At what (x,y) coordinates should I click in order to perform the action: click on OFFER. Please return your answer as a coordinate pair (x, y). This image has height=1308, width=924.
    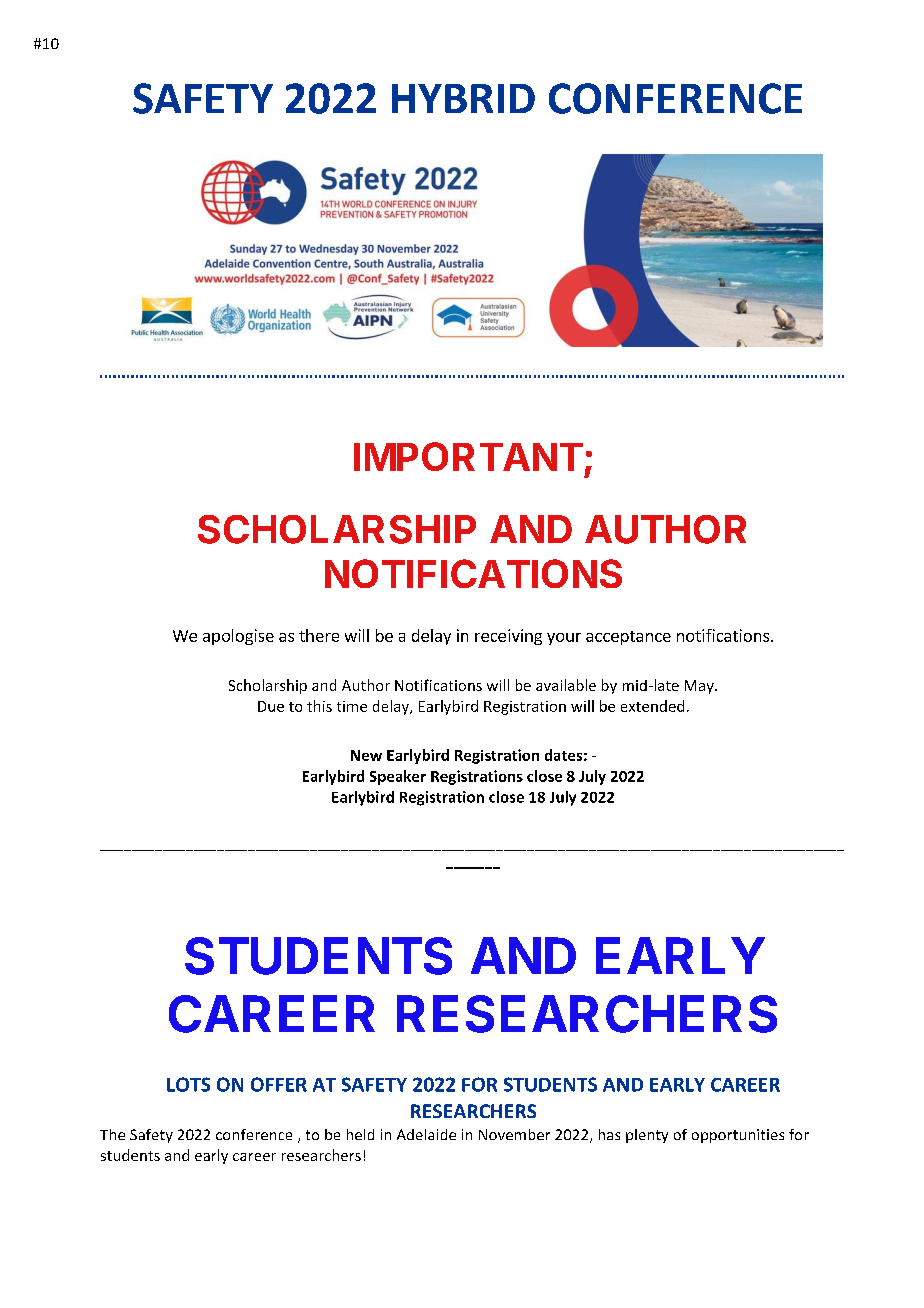
    Looking at the image, I should click on (279, 1084).
